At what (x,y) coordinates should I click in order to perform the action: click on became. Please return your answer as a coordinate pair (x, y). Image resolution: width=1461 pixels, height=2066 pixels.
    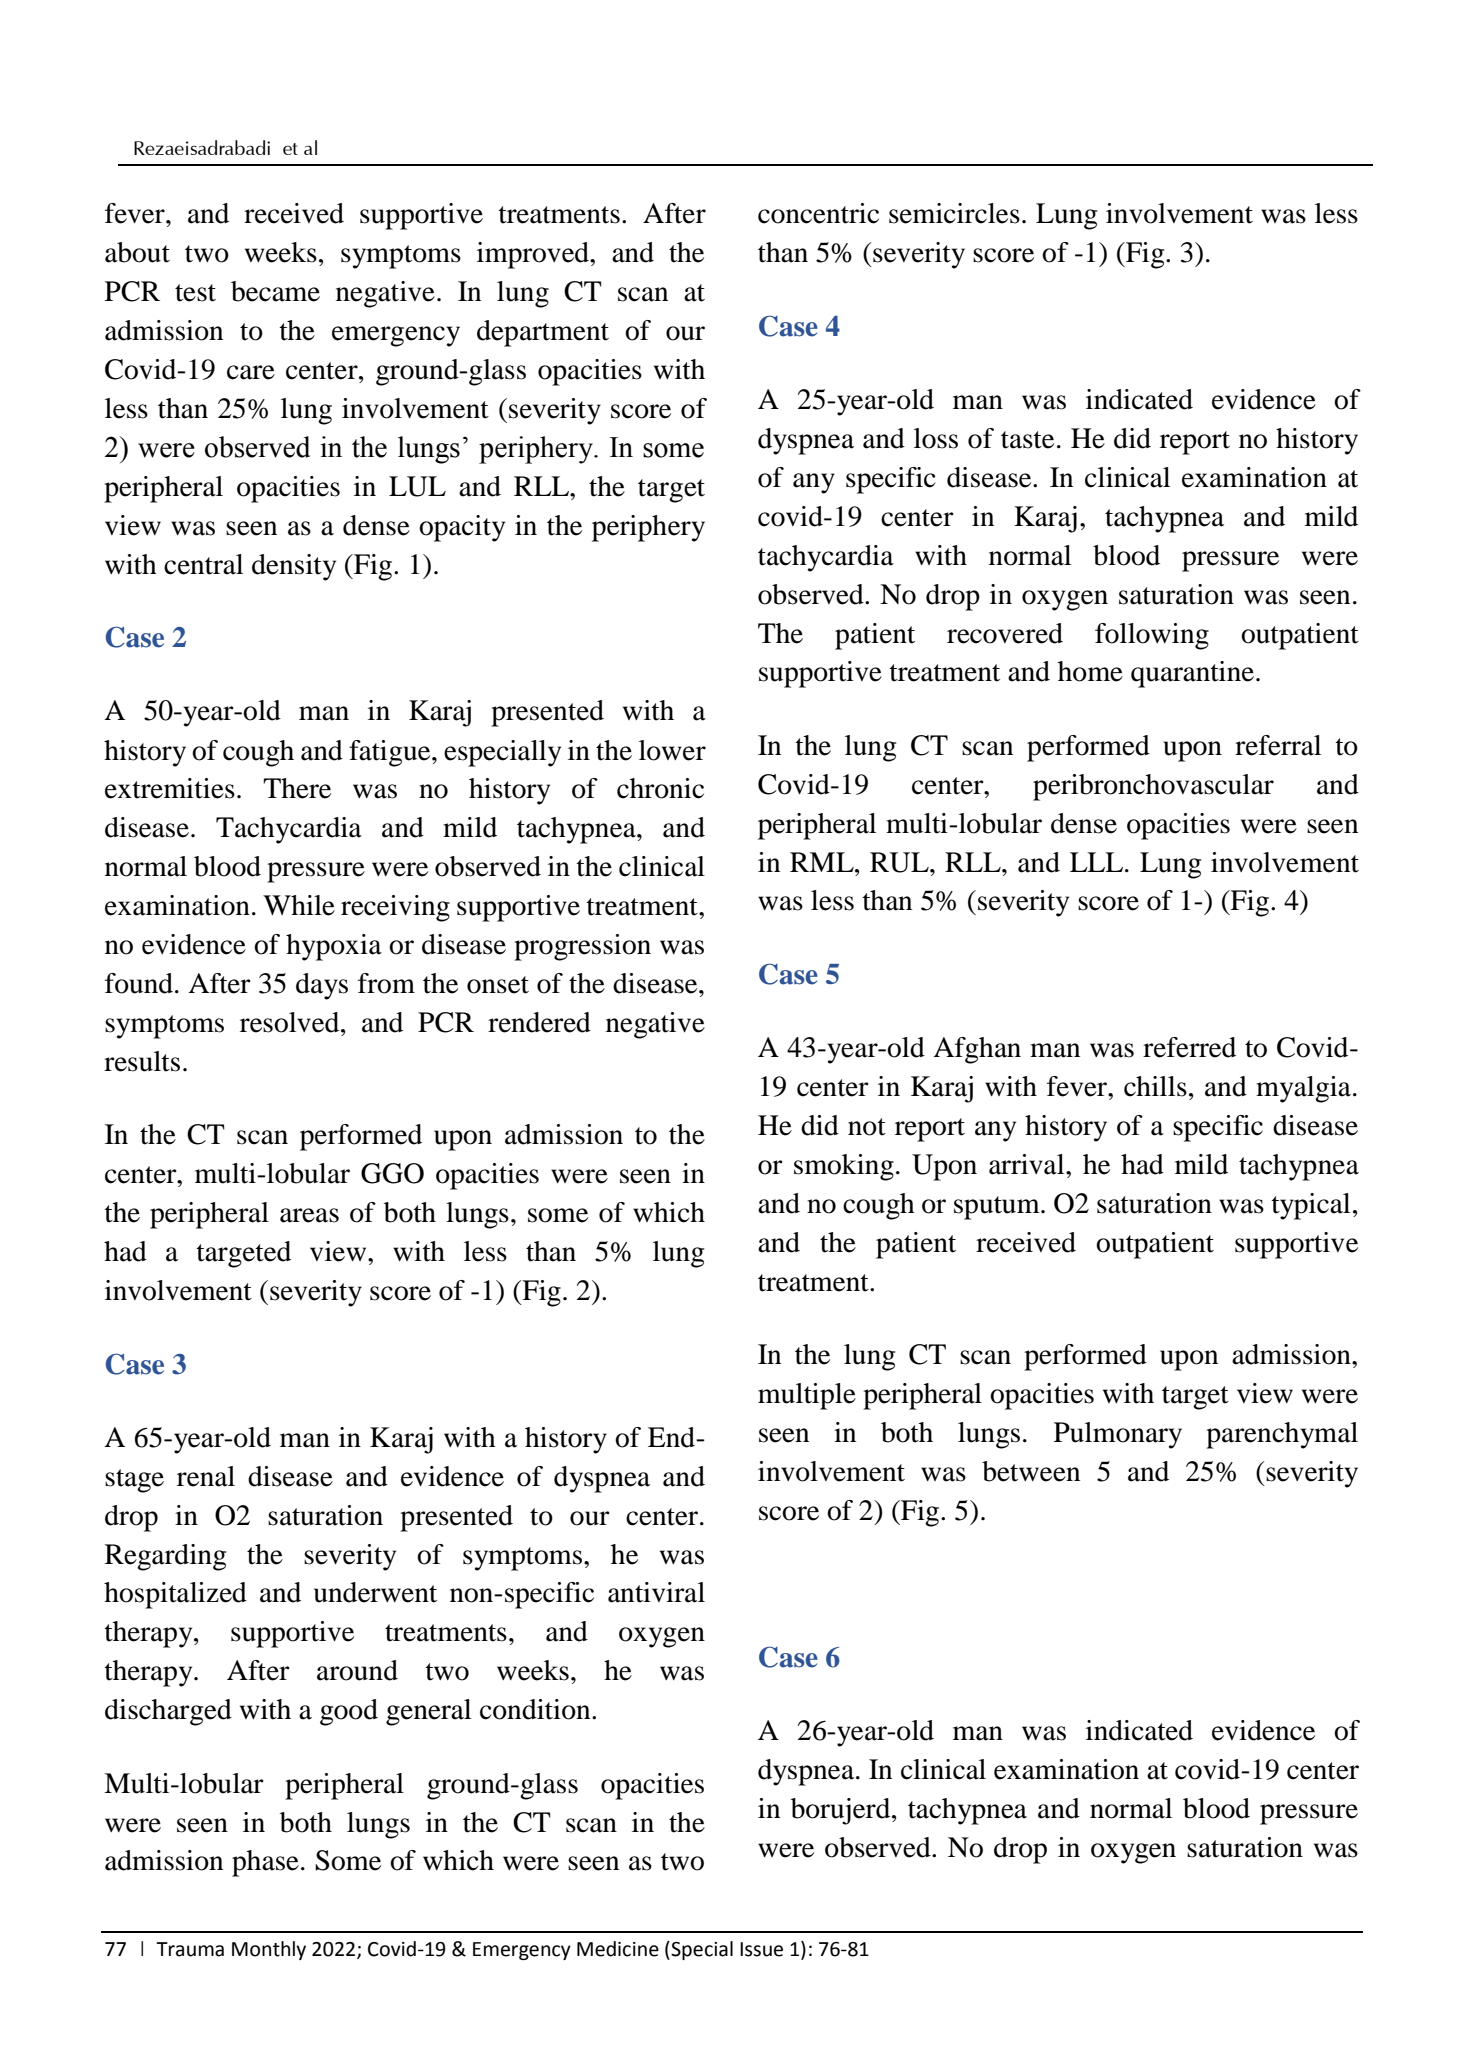
    Looking at the image, I should click on (275, 291).
